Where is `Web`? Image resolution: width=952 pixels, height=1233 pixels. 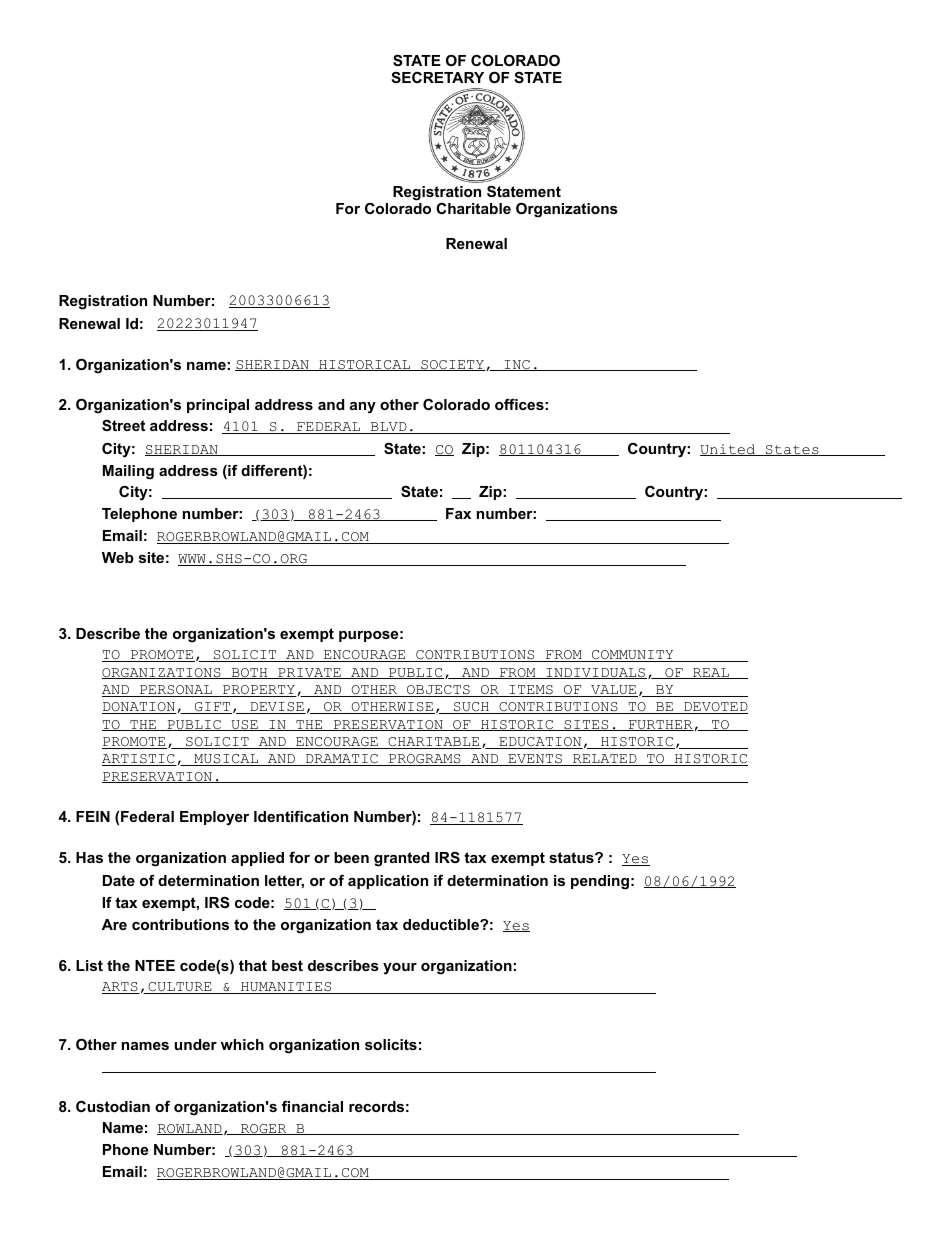 Web is located at coordinates (118, 557).
